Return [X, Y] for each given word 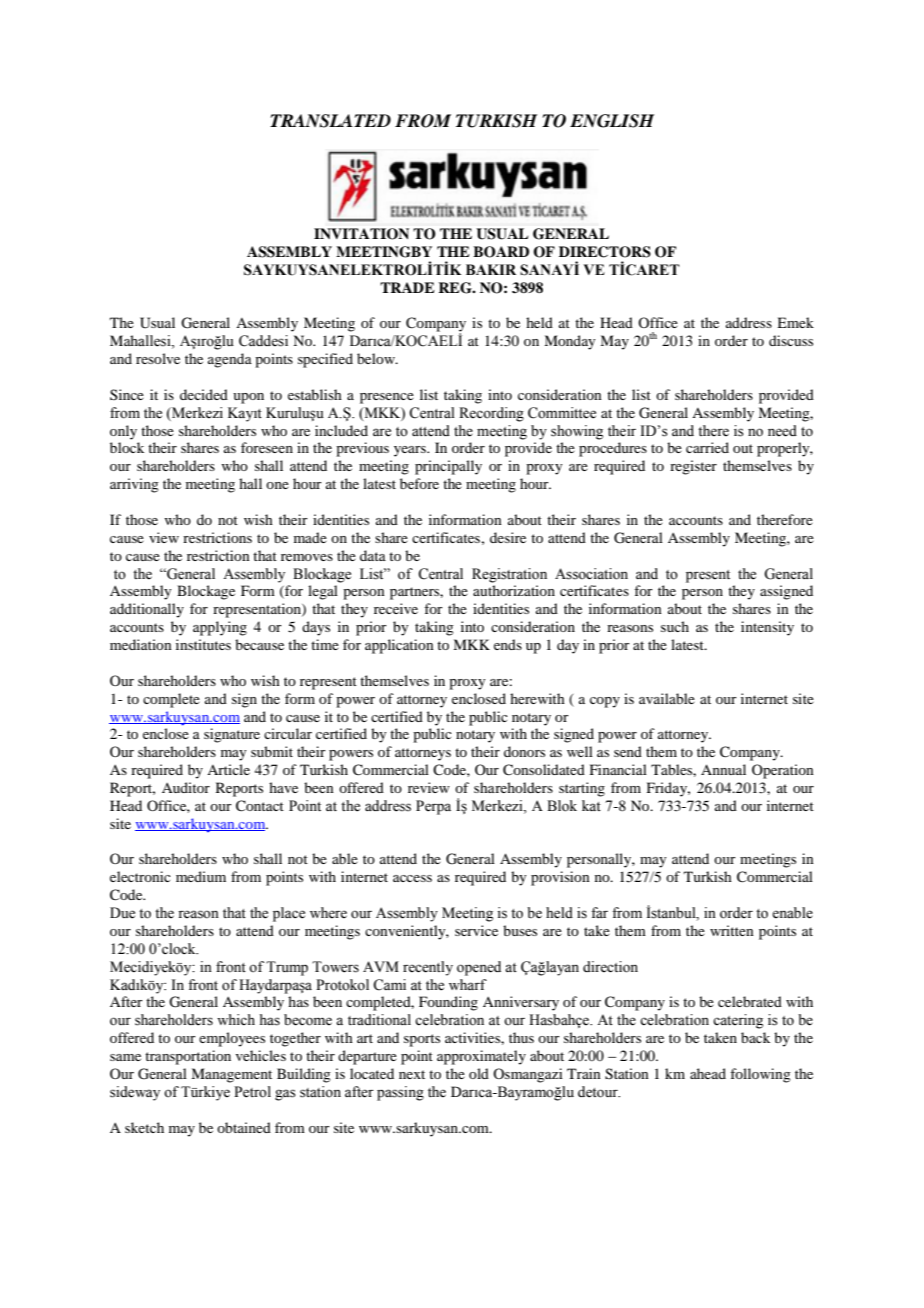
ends [508, 644]
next [412, 1074]
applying [220, 628]
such [675, 626]
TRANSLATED [330, 121]
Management [231, 1075]
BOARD [501, 252]
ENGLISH [612, 121]
